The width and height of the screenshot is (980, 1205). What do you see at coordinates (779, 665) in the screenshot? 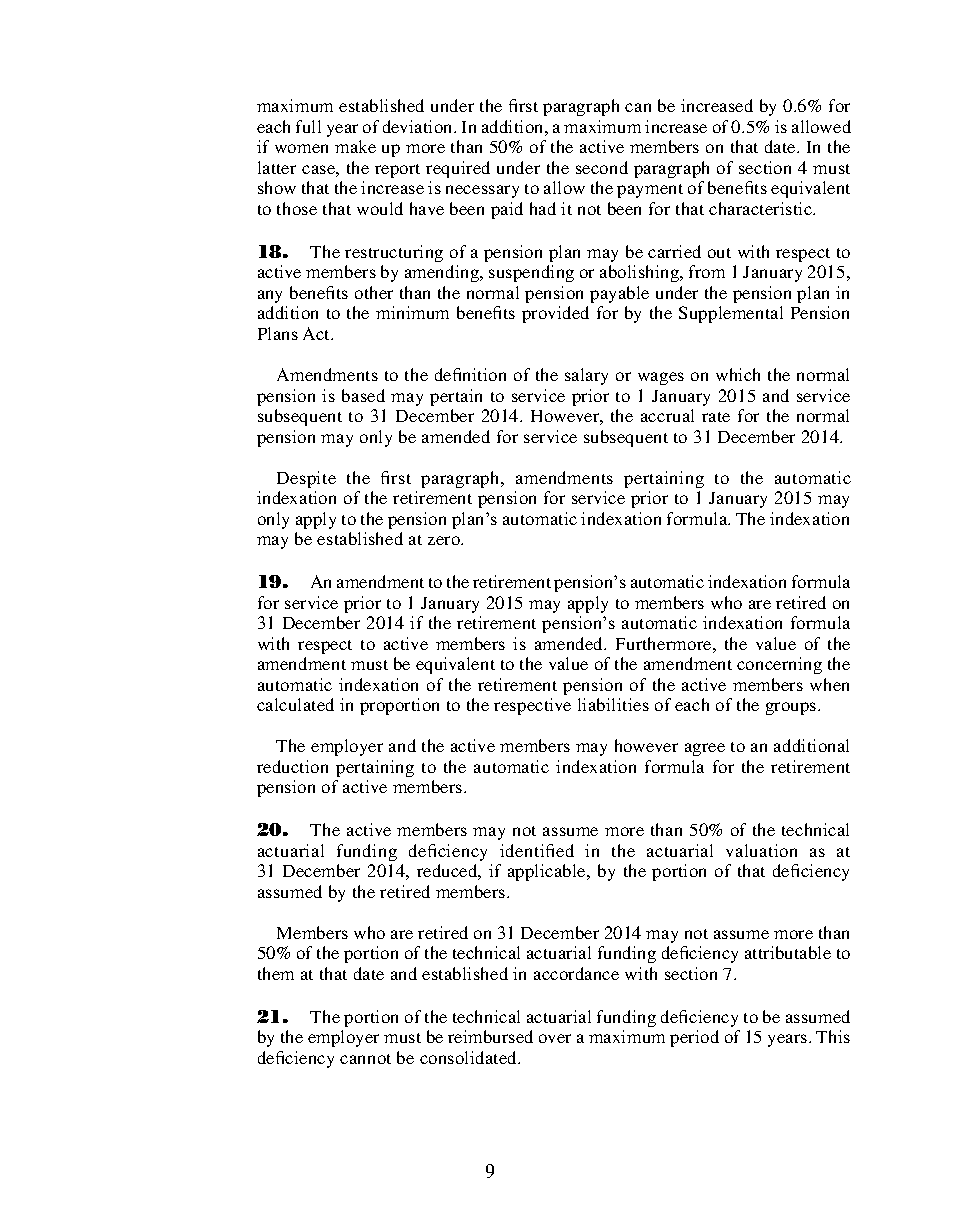
I see `concerning` at bounding box center [779, 665].
